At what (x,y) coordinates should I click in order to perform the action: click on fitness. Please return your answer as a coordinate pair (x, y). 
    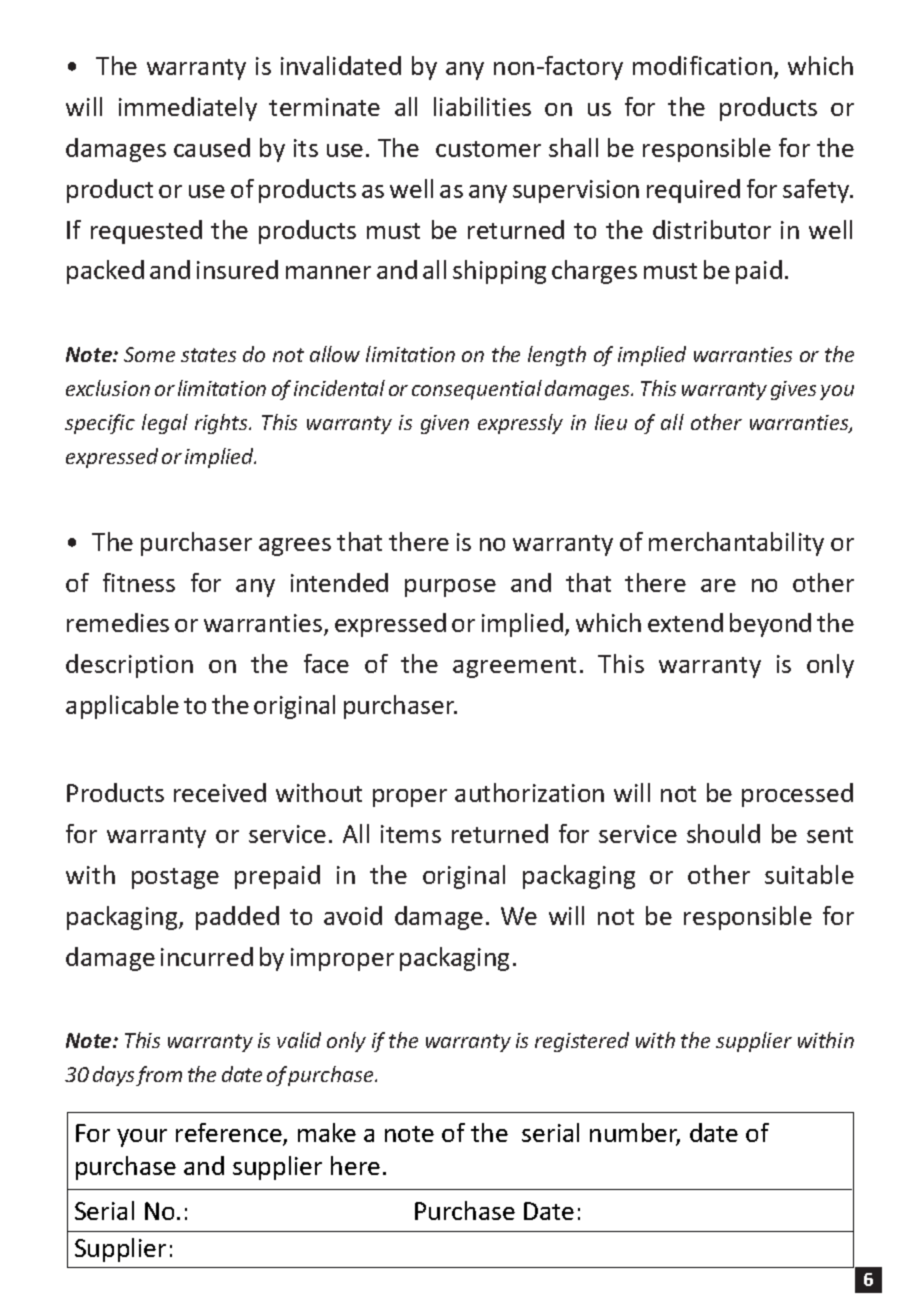
    Looking at the image, I should click on (139, 582).
